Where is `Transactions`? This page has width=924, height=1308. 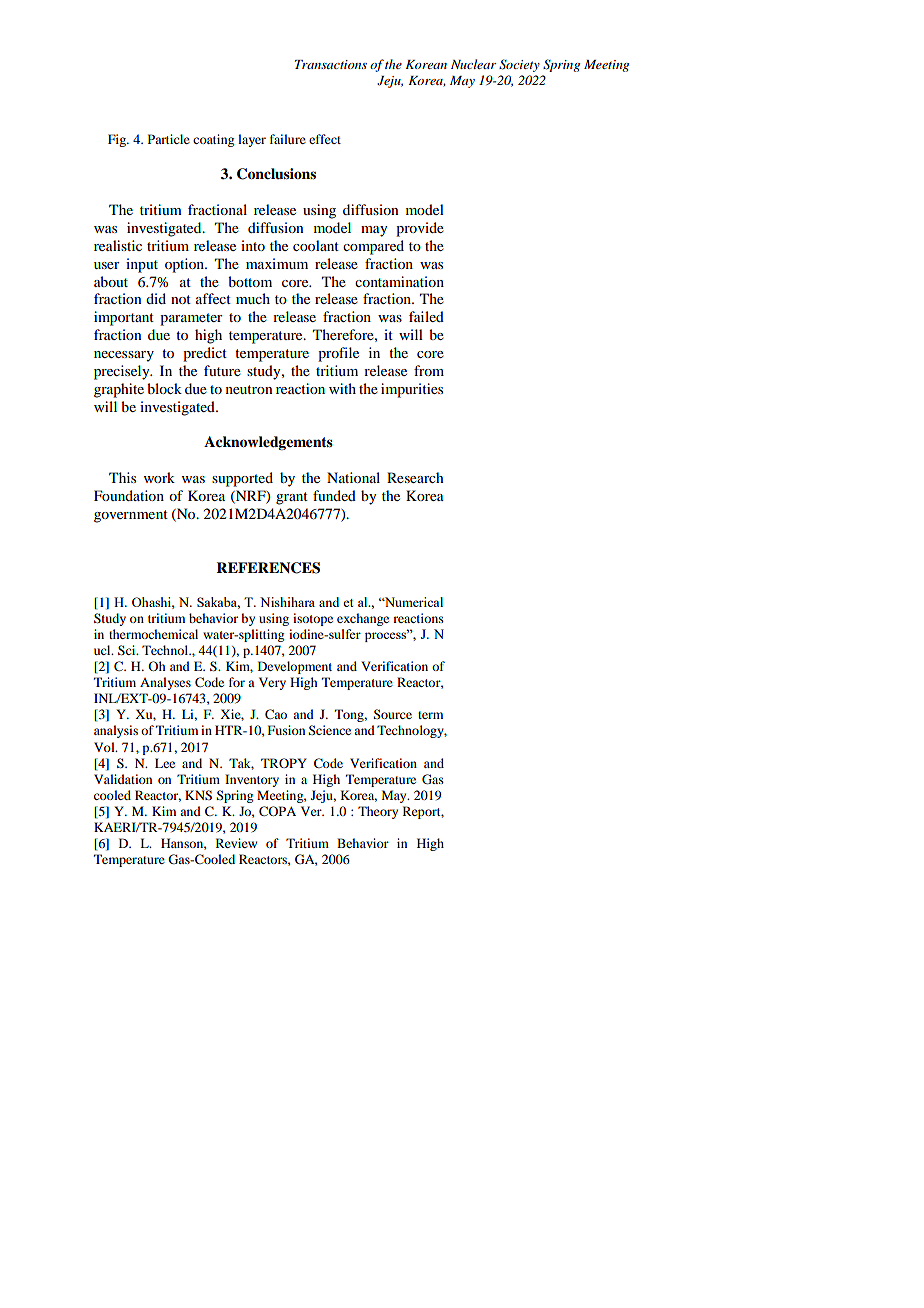 Transactions is located at coordinates (331, 64).
